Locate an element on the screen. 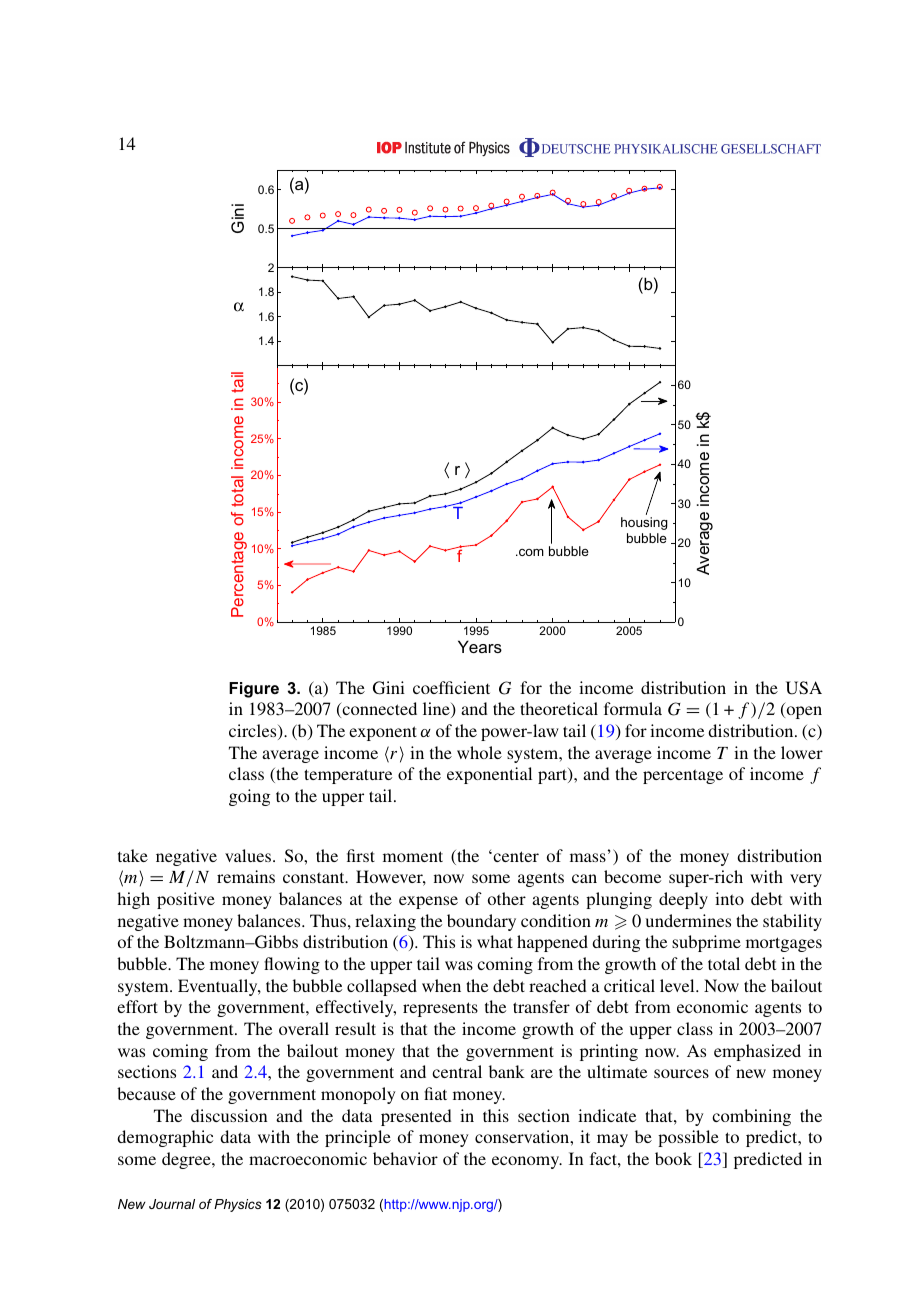 Image resolution: width=924 pixels, height=1308 pixels. effort is located at coordinates (137, 1006).
